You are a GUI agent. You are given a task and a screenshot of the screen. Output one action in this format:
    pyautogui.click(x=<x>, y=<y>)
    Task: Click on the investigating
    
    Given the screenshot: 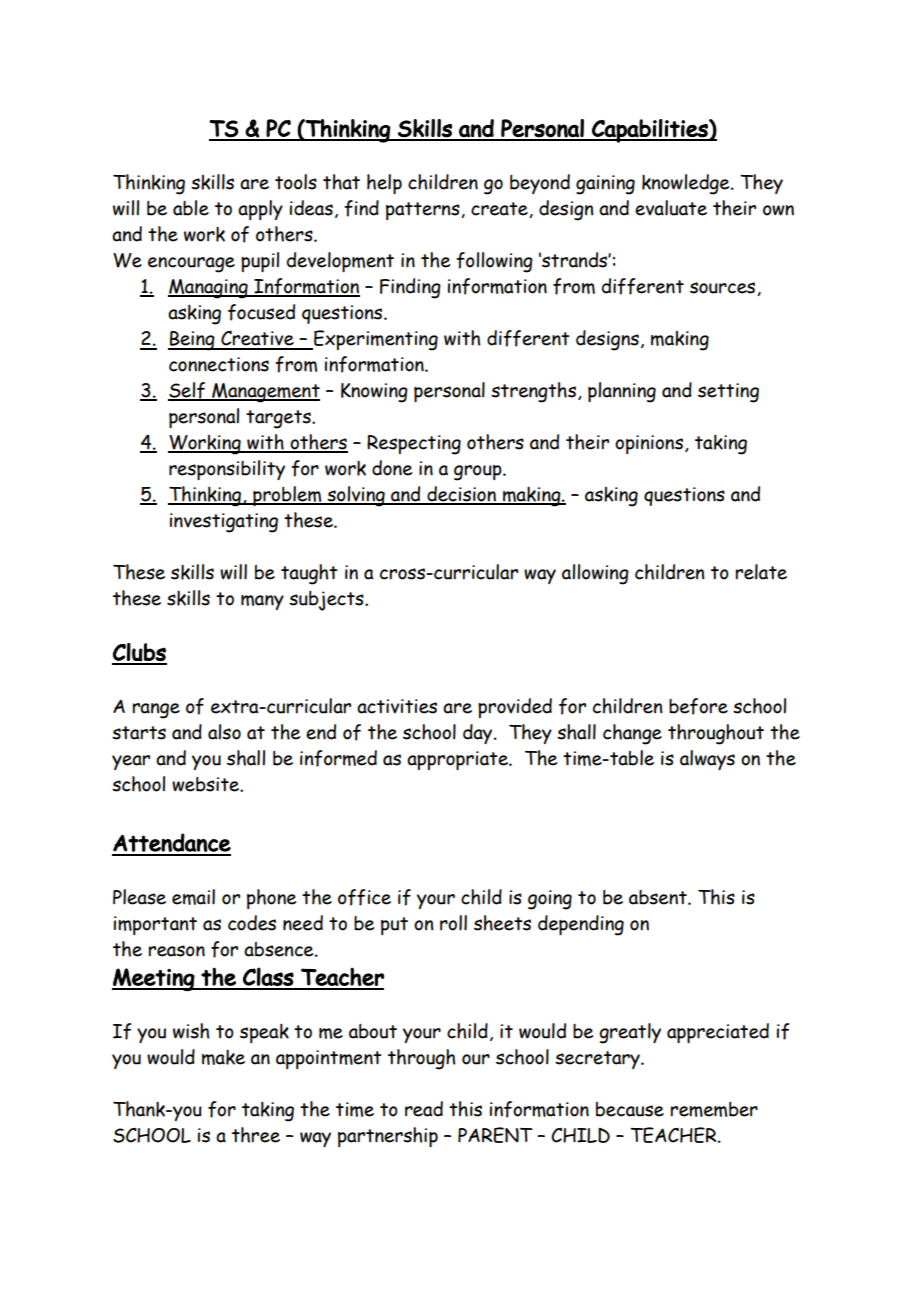 What is the action you would take?
    pyautogui.click(x=224, y=523)
